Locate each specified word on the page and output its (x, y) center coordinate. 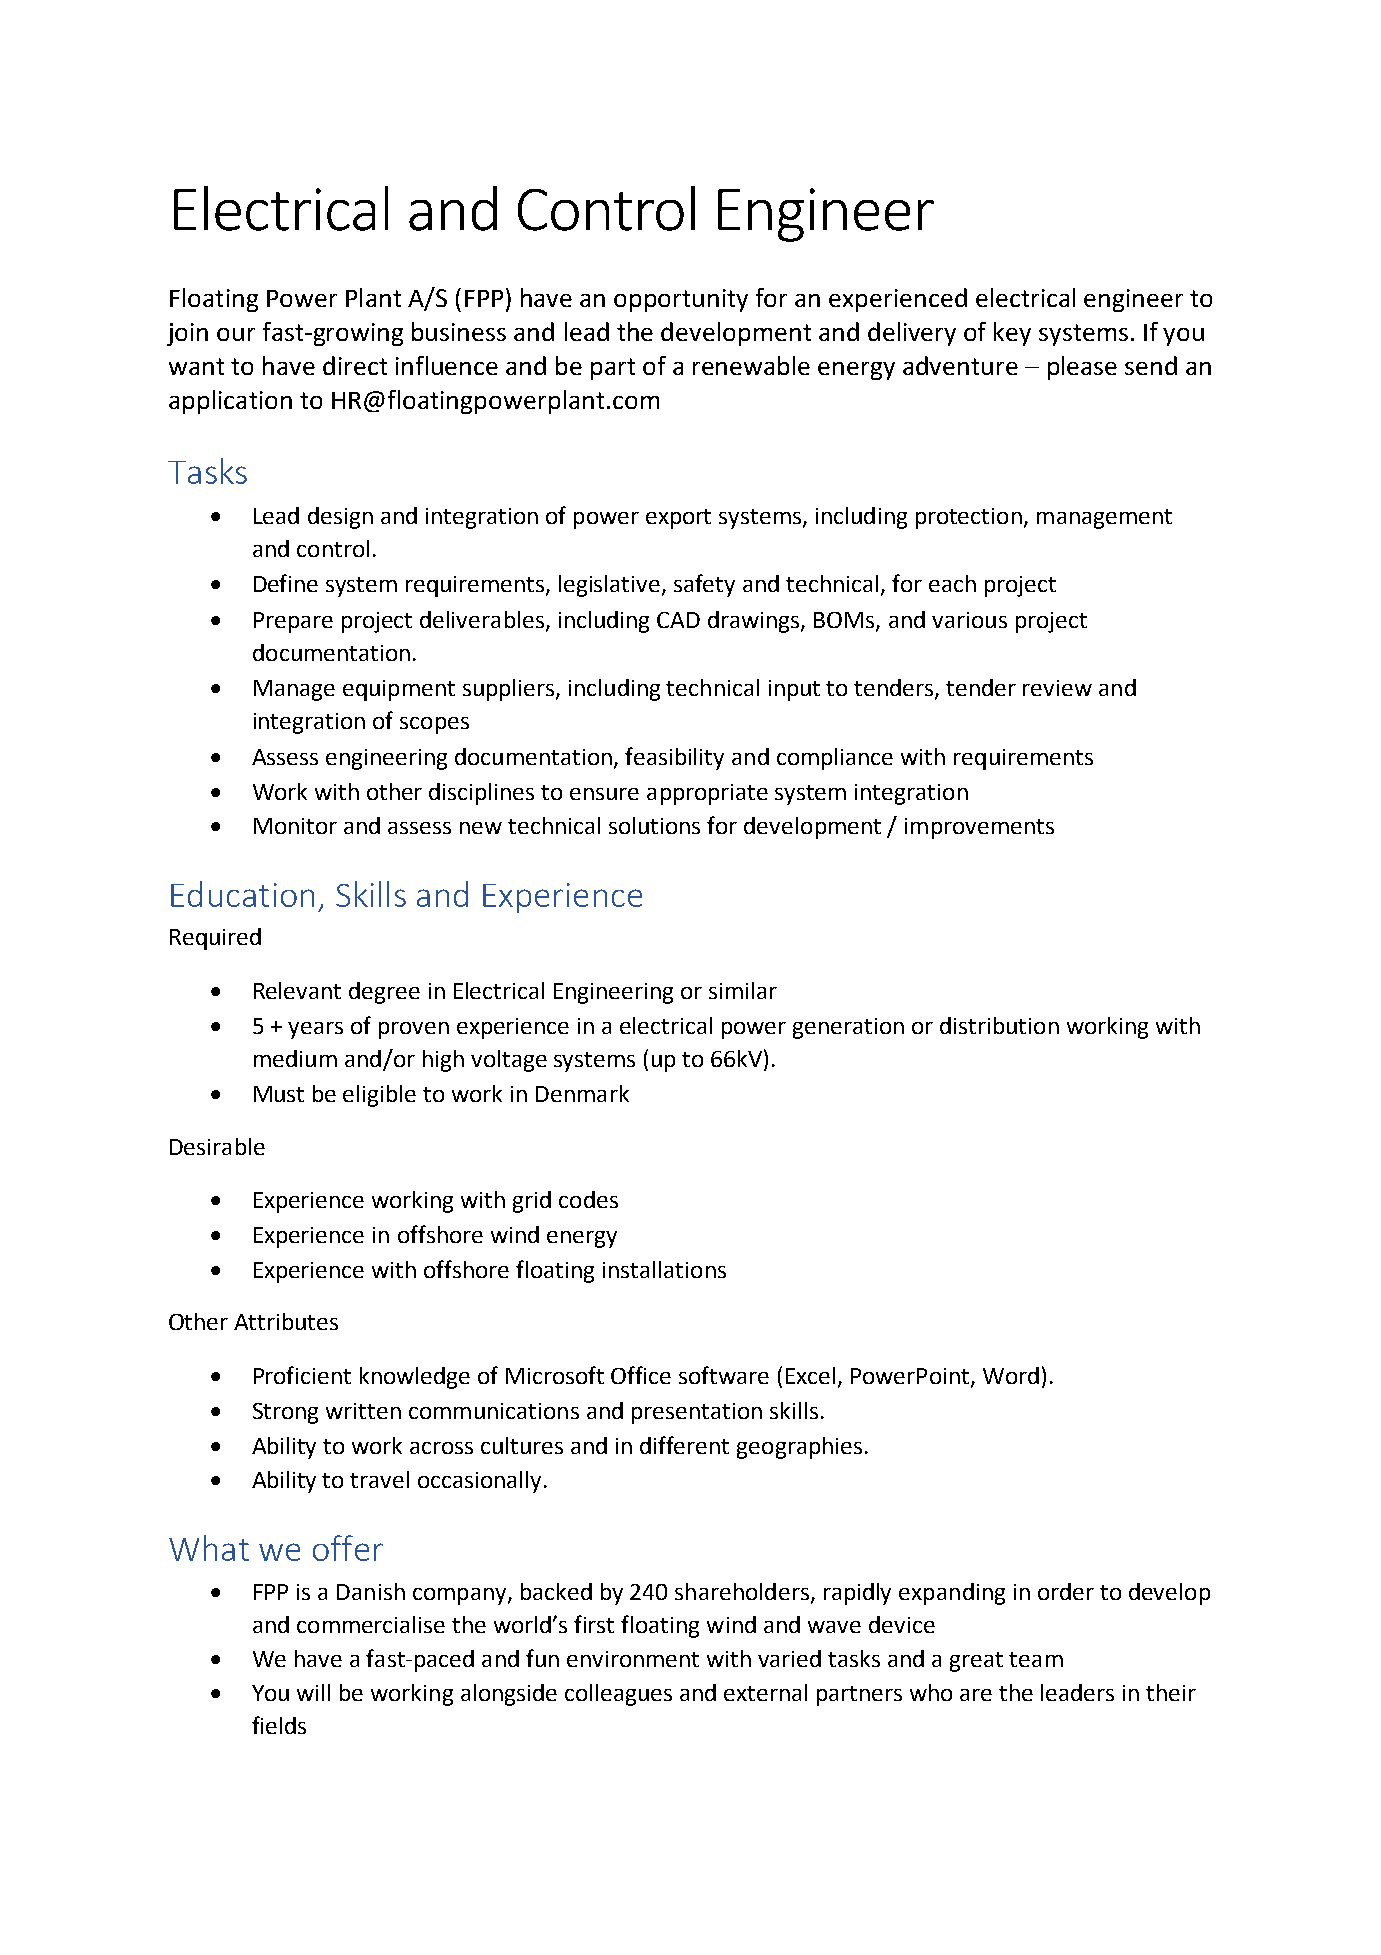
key (1012, 334)
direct (355, 365)
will (313, 1692)
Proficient (302, 1375)
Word (1011, 1375)
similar (743, 990)
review (1057, 688)
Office (641, 1375)
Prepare (293, 622)
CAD (678, 620)
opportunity (681, 300)
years (315, 1030)
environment (633, 1659)
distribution (999, 1025)
